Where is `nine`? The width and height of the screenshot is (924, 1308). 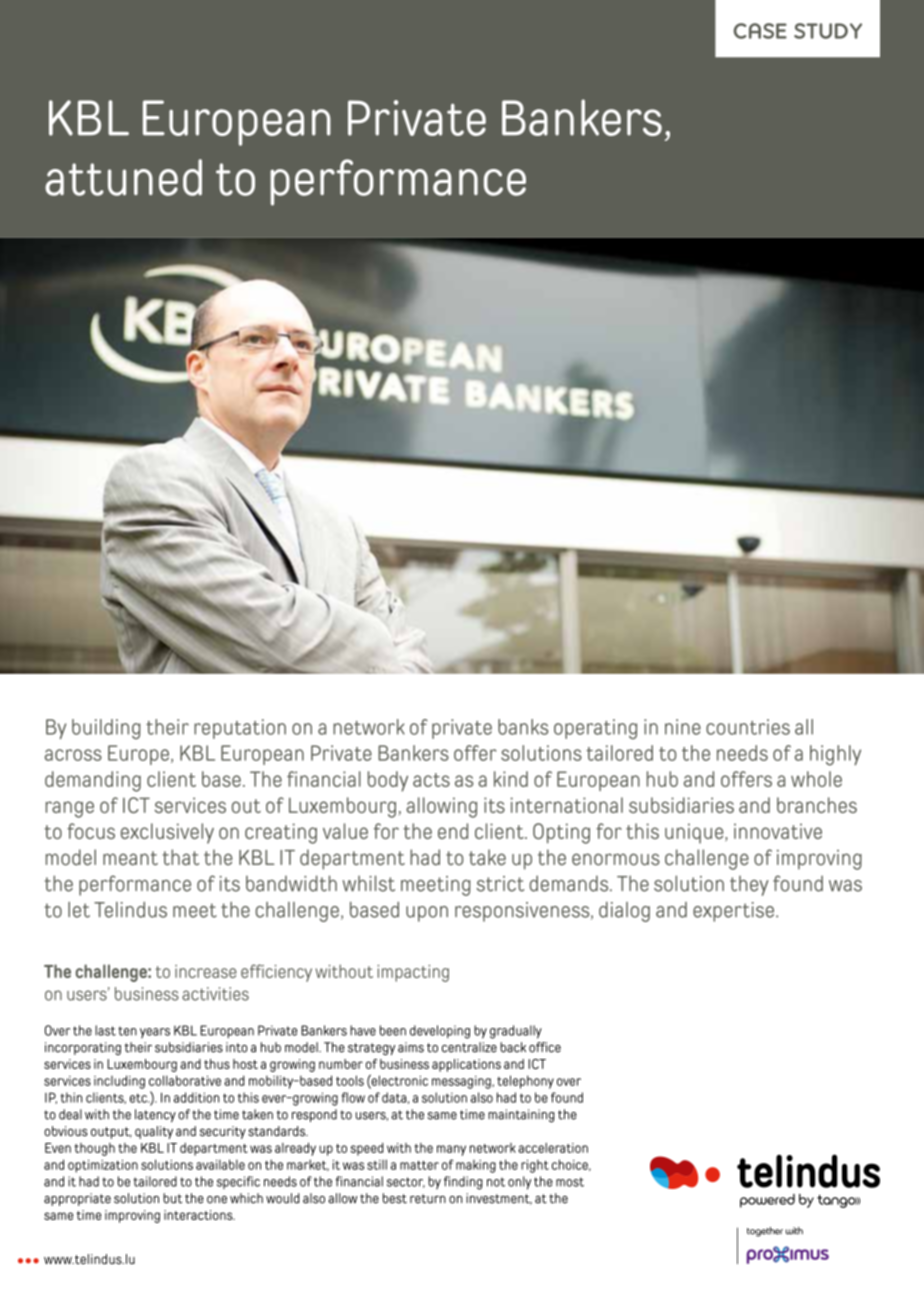 nine is located at coordinates (683, 727).
